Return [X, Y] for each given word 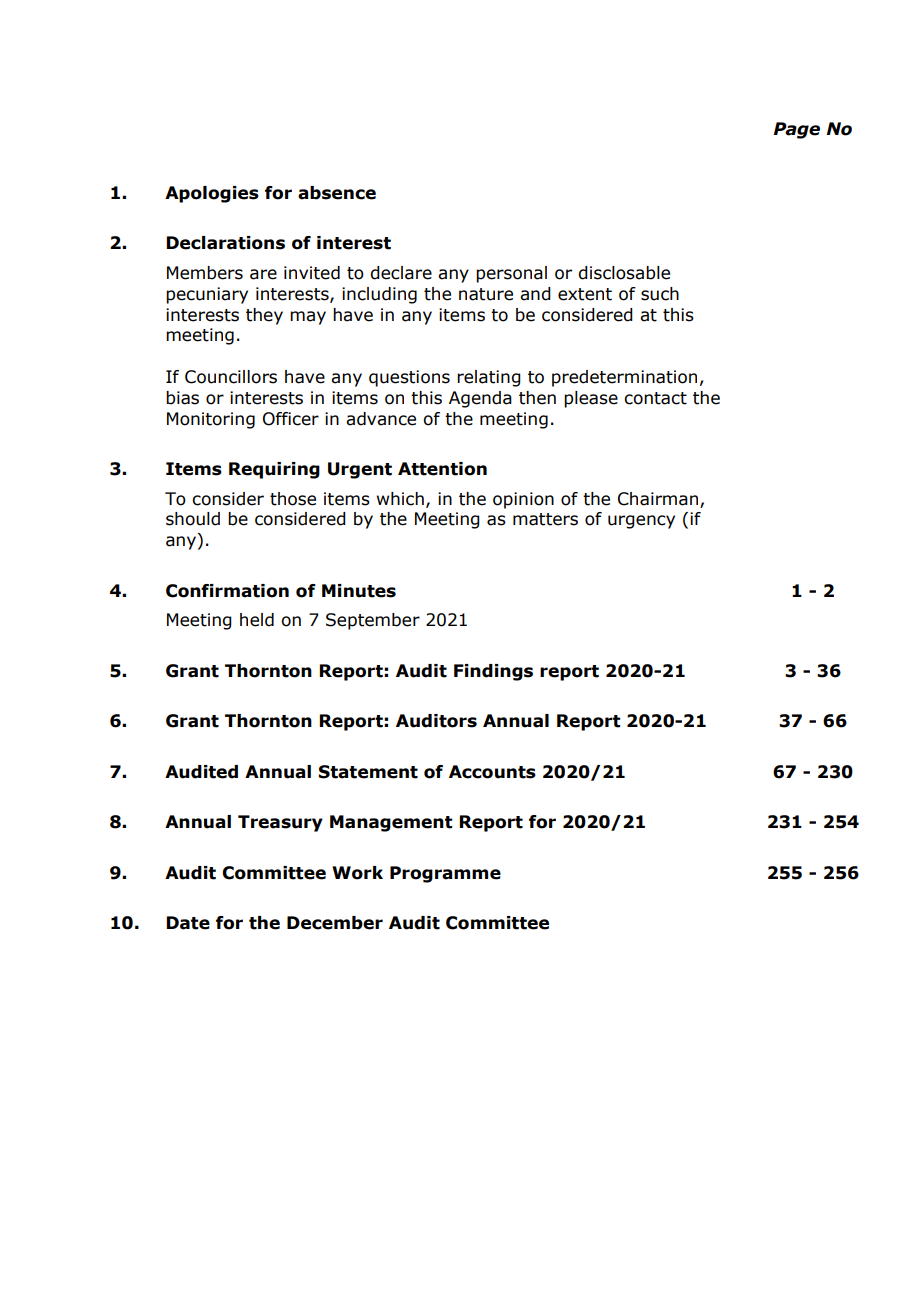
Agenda [480, 399]
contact [655, 398]
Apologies [212, 194]
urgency [641, 522]
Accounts [492, 772]
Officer [291, 419]
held [257, 620]
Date [188, 923]
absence [337, 193]
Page [797, 130]
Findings [493, 672]
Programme [445, 874]
